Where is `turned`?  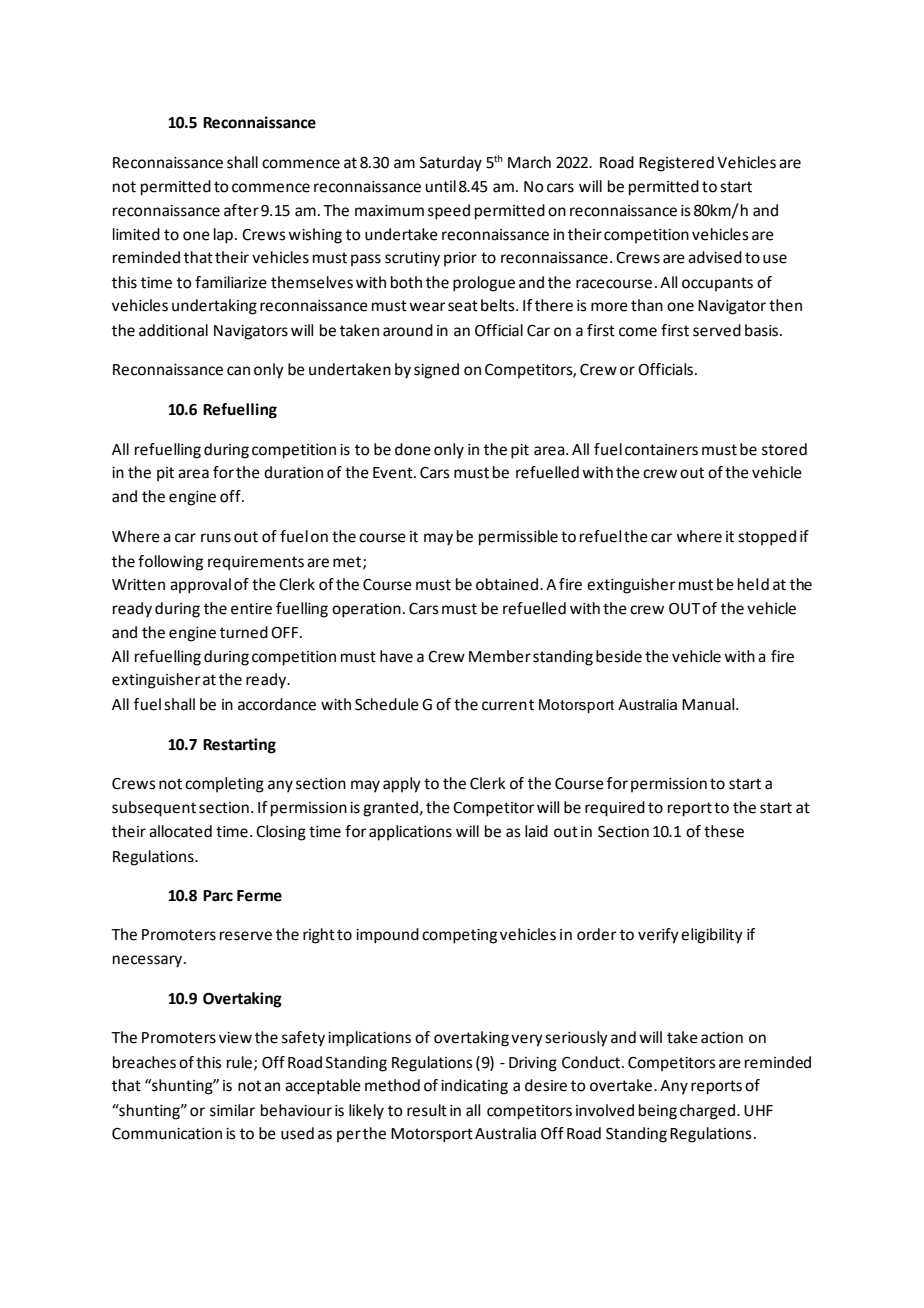
turned is located at coordinates (244, 632).
